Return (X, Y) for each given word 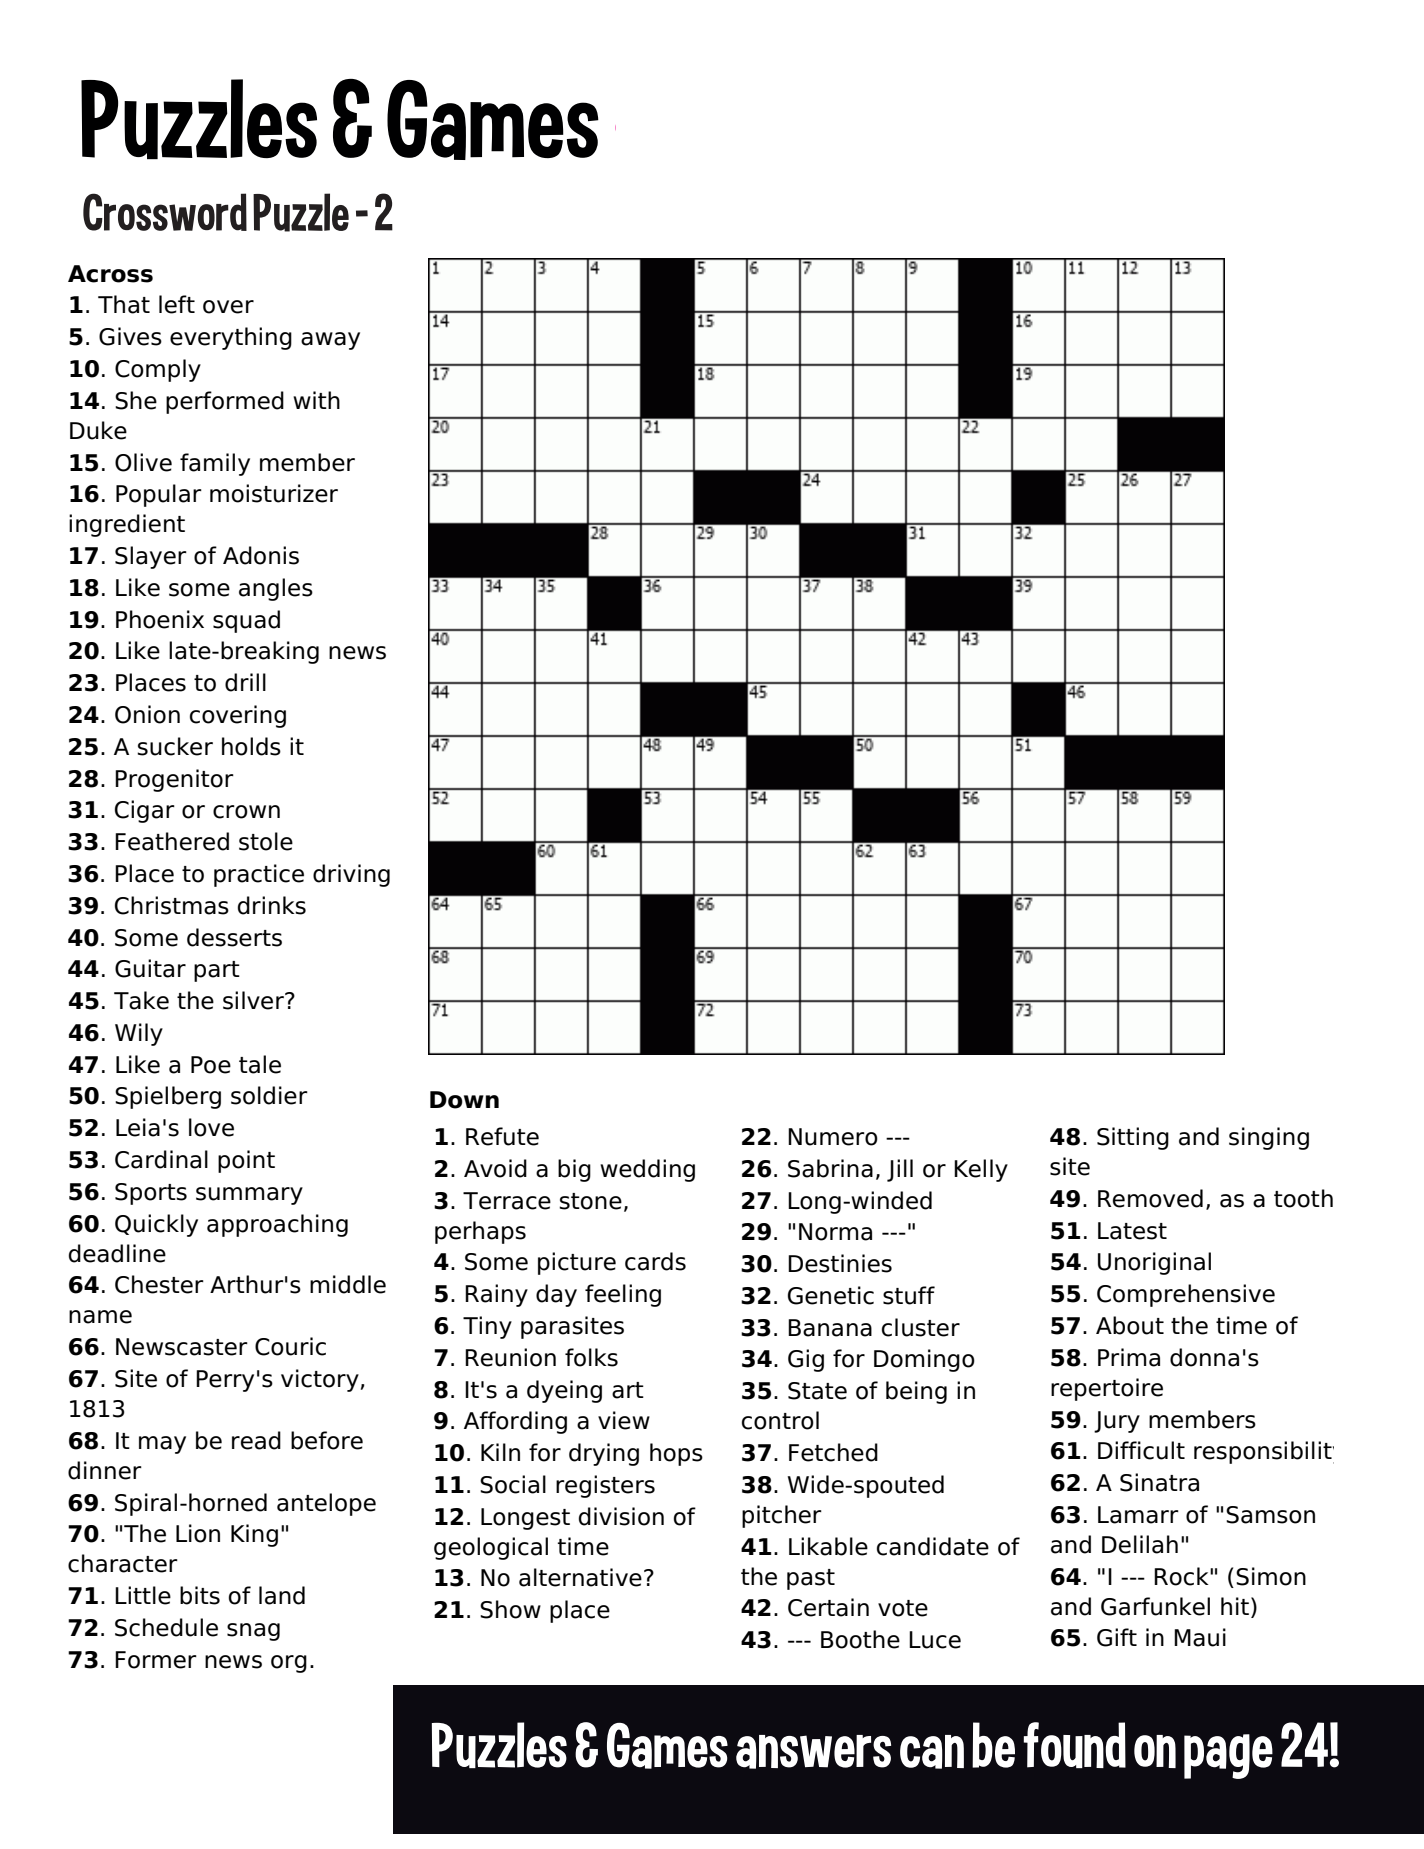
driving (351, 875)
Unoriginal (1154, 1263)
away (330, 341)
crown (246, 812)
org (289, 1664)
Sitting (1133, 1138)
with (316, 400)
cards (655, 1261)
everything (231, 338)
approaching (277, 1225)
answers (813, 1752)
